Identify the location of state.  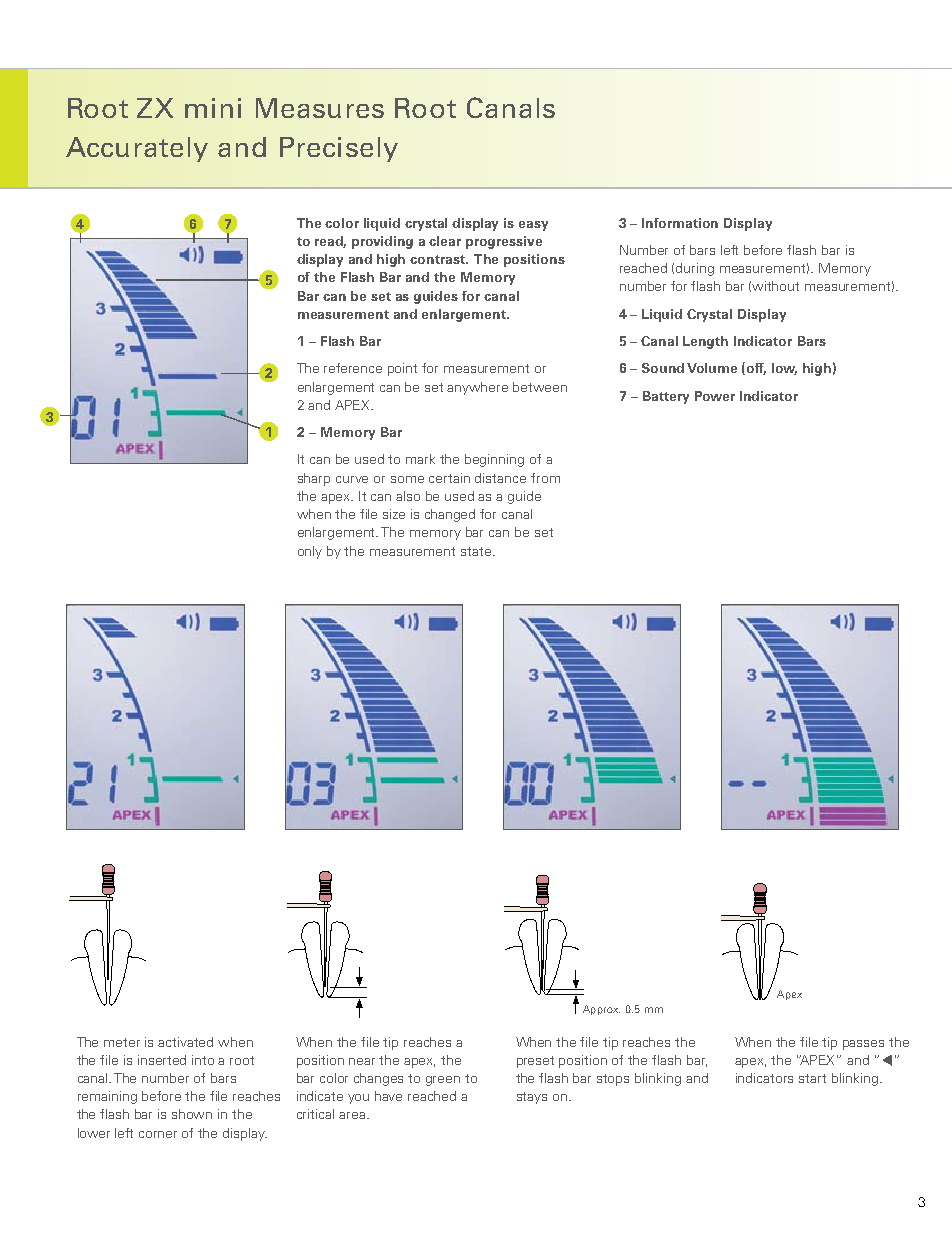
(477, 551).
